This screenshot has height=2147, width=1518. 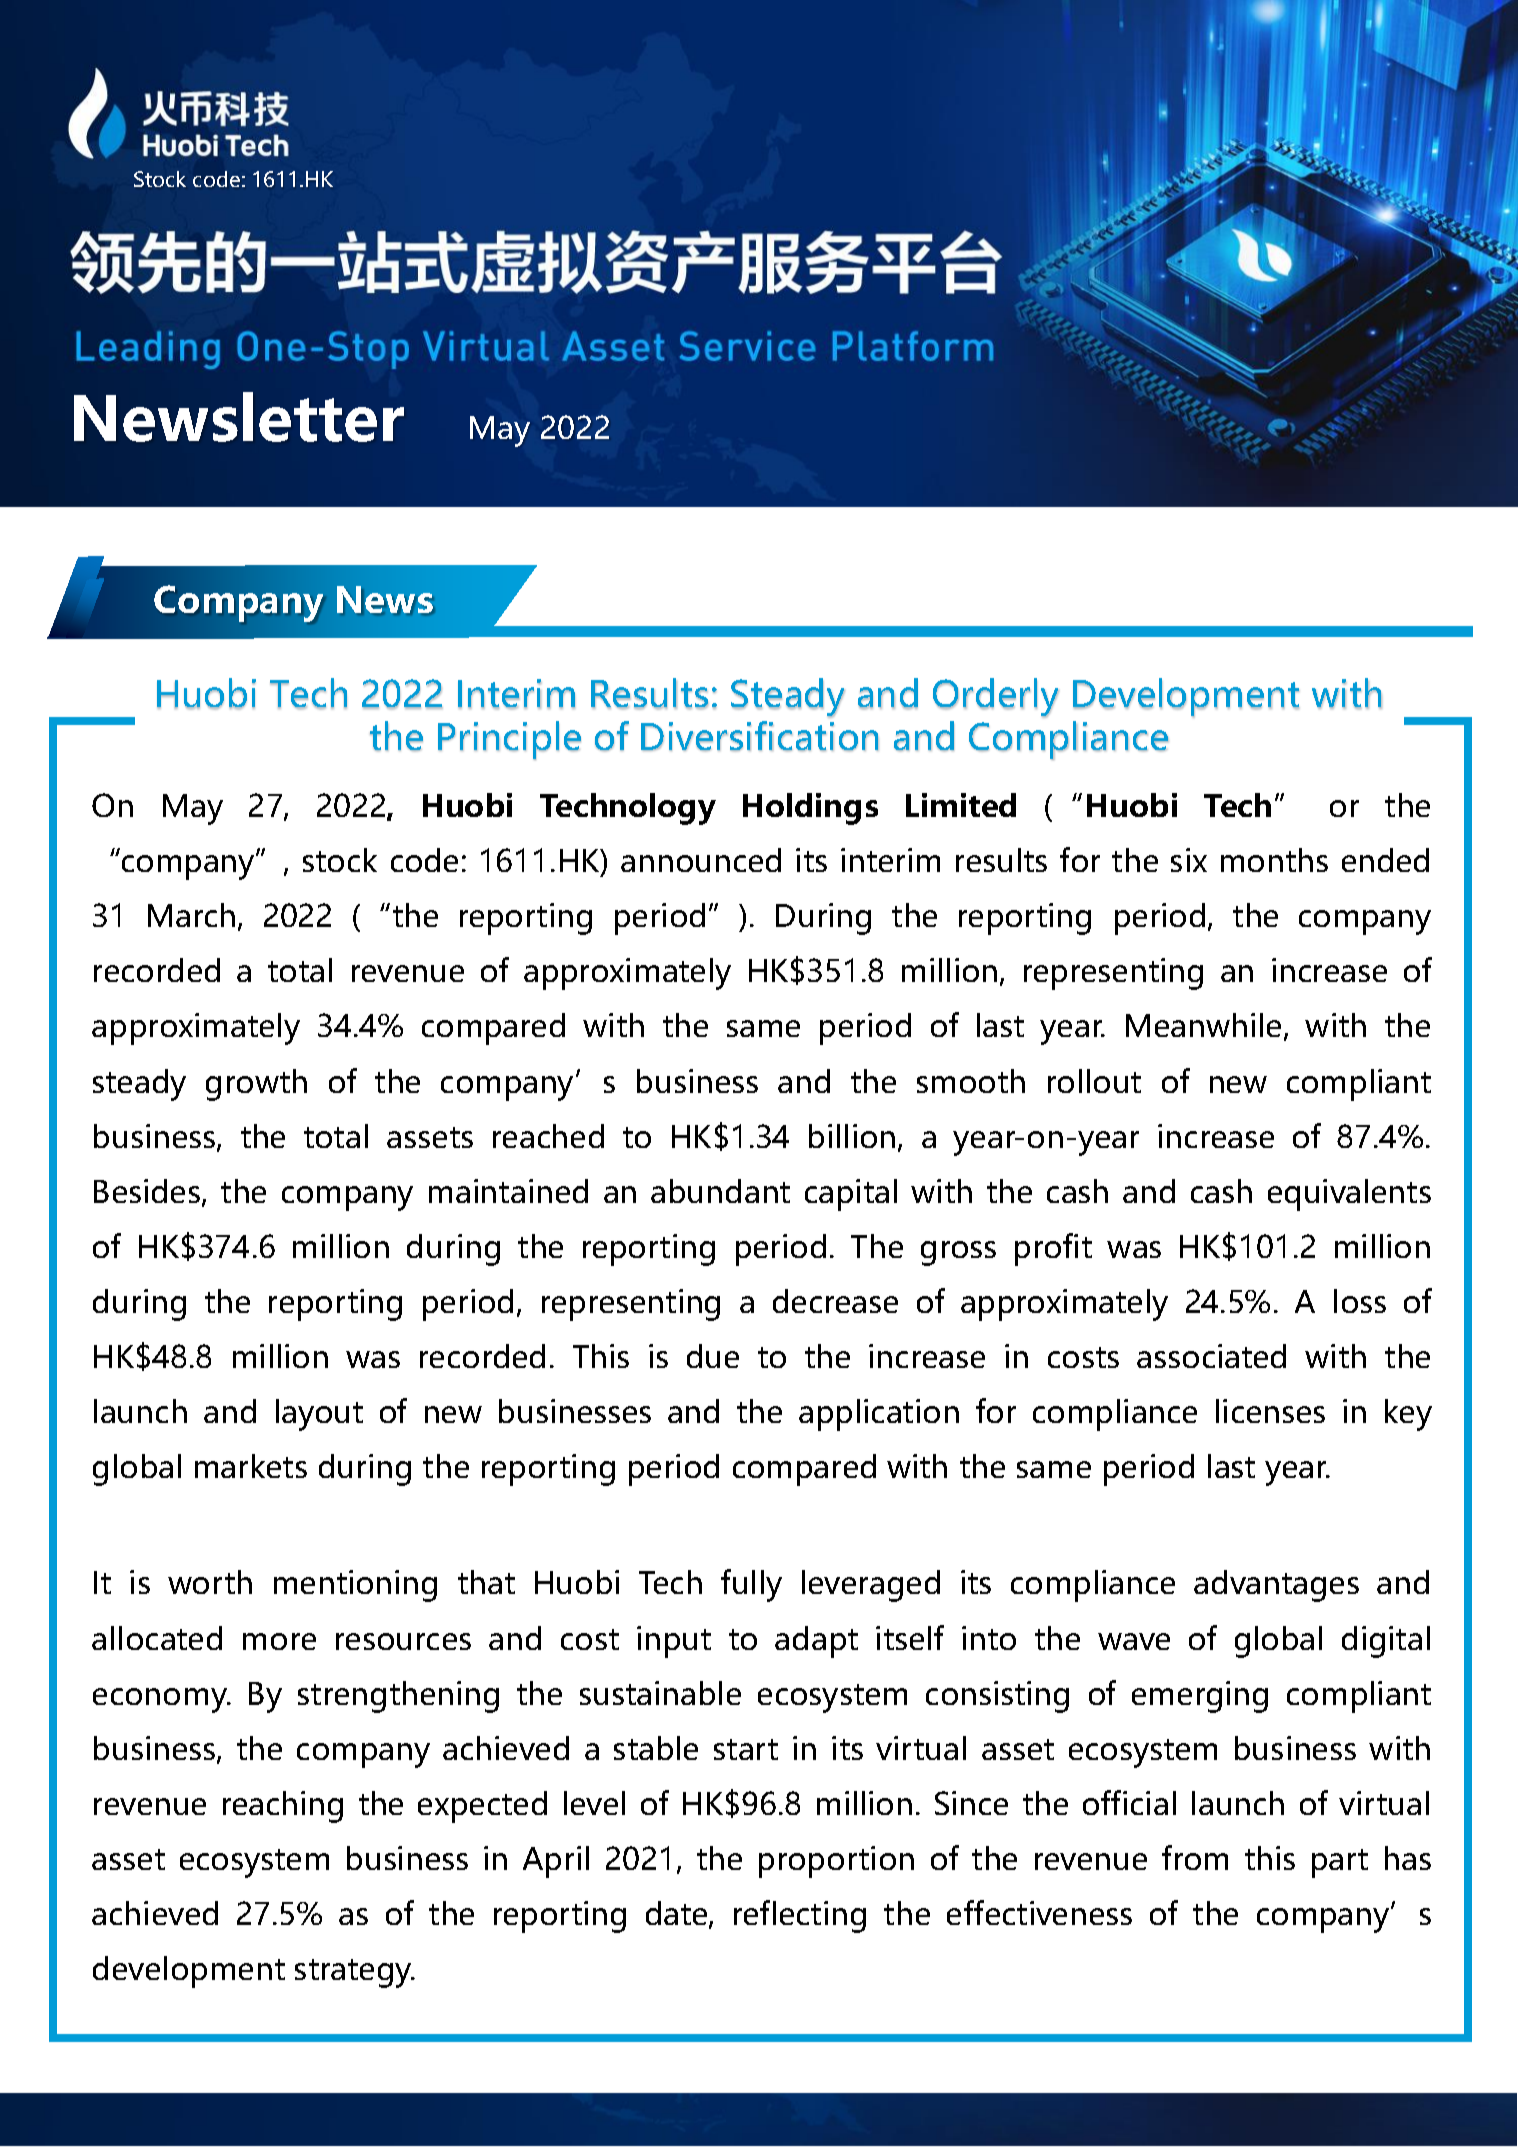 What do you see at coordinates (191, 915) in the screenshot?
I see `March` at bounding box center [191, 915].
